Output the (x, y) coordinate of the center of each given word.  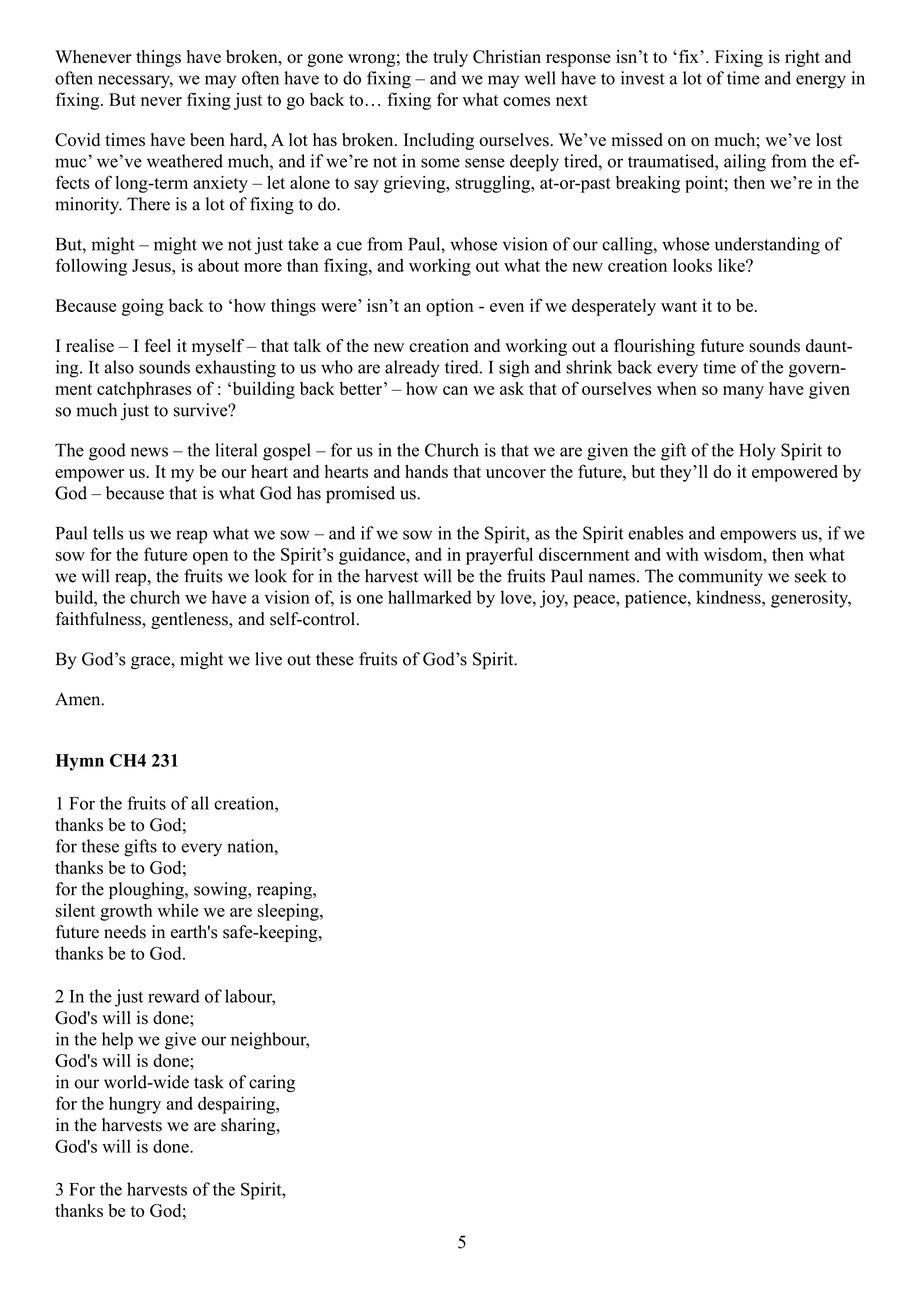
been (207, 140)
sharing (249, 1126)
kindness (729, 597)
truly (450, 58)
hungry (135, 1105)
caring (272, 1083)
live (268, 659)
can (455, 390)
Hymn (80, 762)
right (802, 58)
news (149, 452)
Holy (757, 452)
